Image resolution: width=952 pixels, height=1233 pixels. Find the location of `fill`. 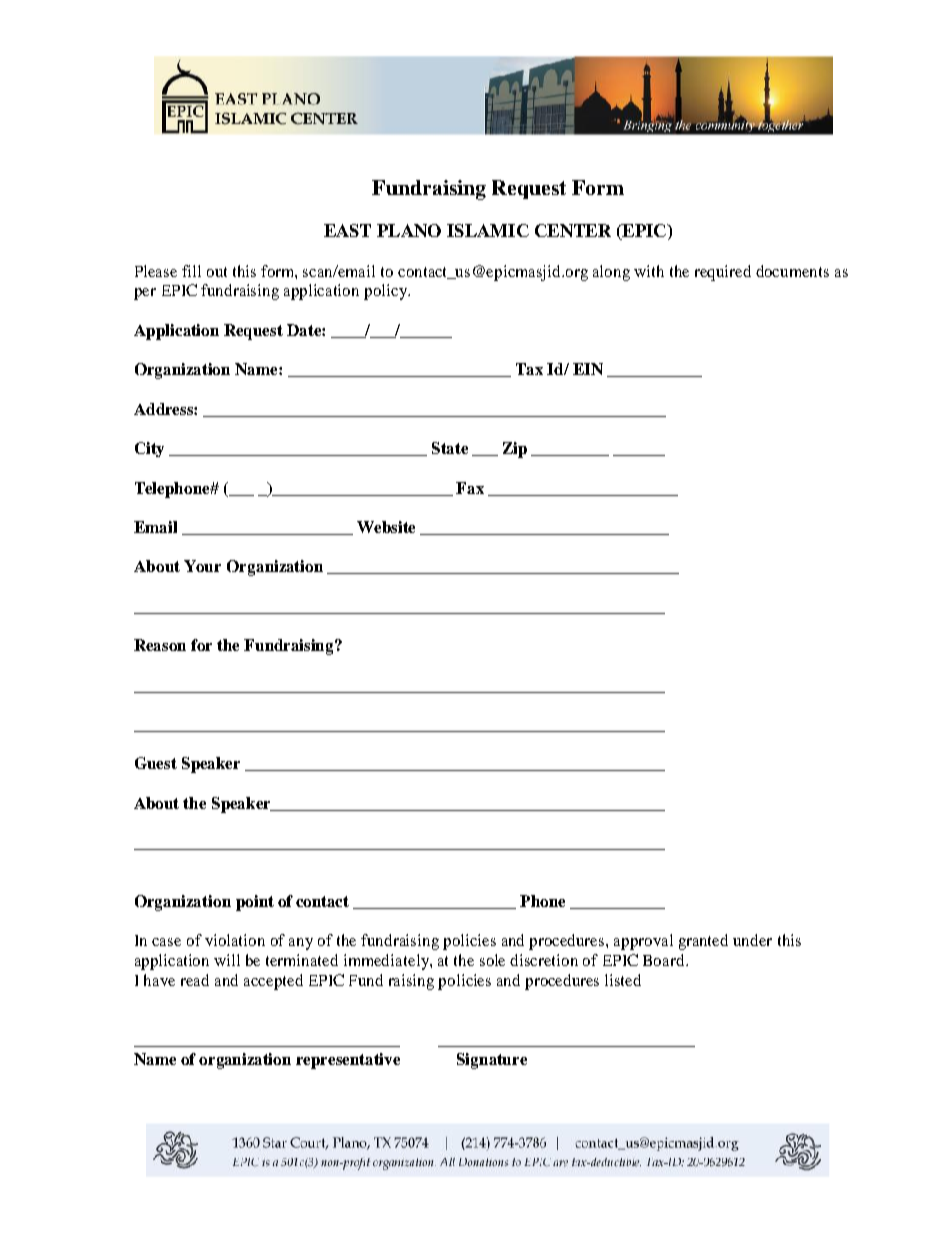

fill is located at coordinates (191, 271).
